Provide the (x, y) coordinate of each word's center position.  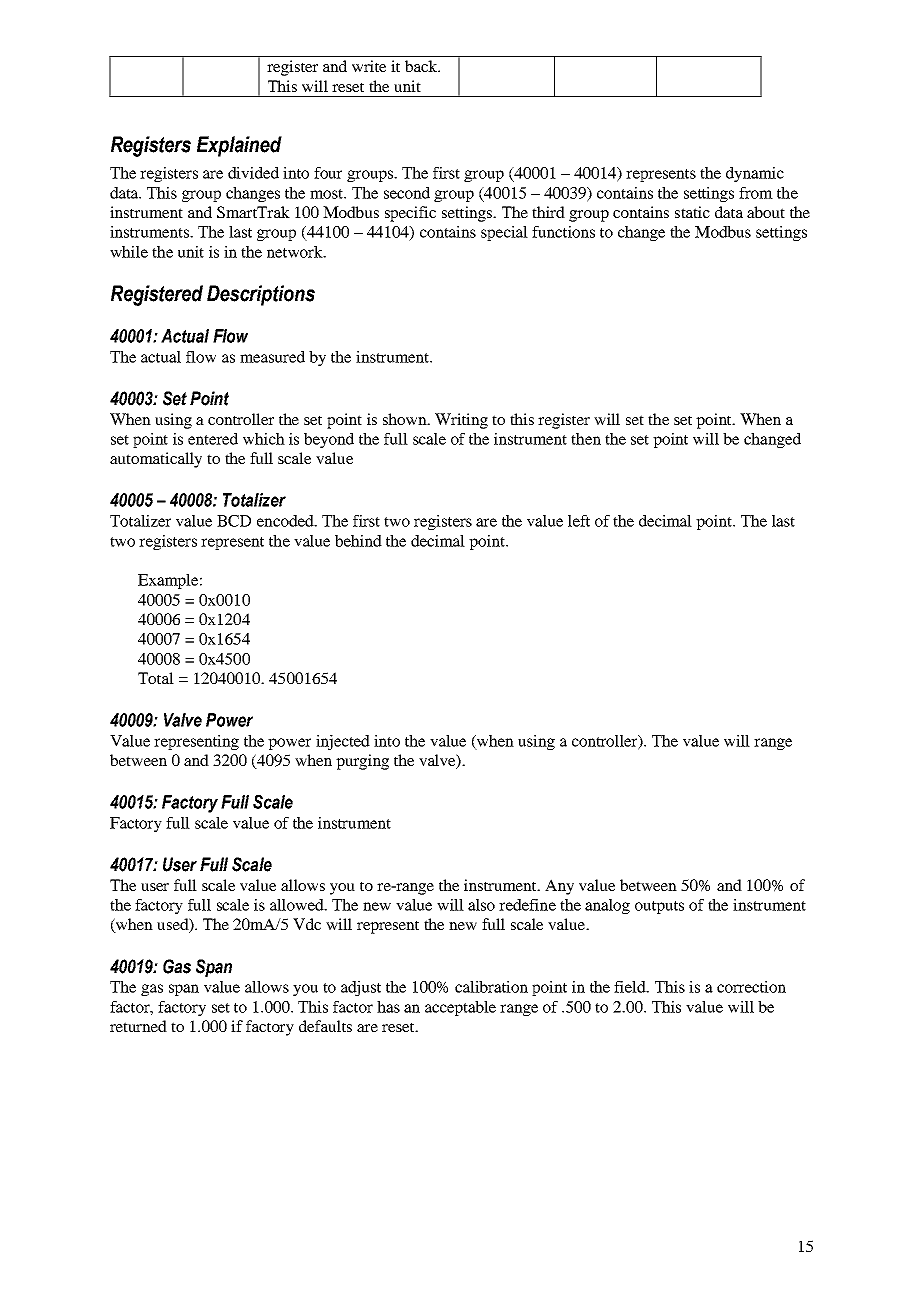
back (422, 66)
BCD (234, 521)
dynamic (755, 174)
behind (358, 541)
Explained (239, 146)
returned (138, 1026)
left (579, 521)
